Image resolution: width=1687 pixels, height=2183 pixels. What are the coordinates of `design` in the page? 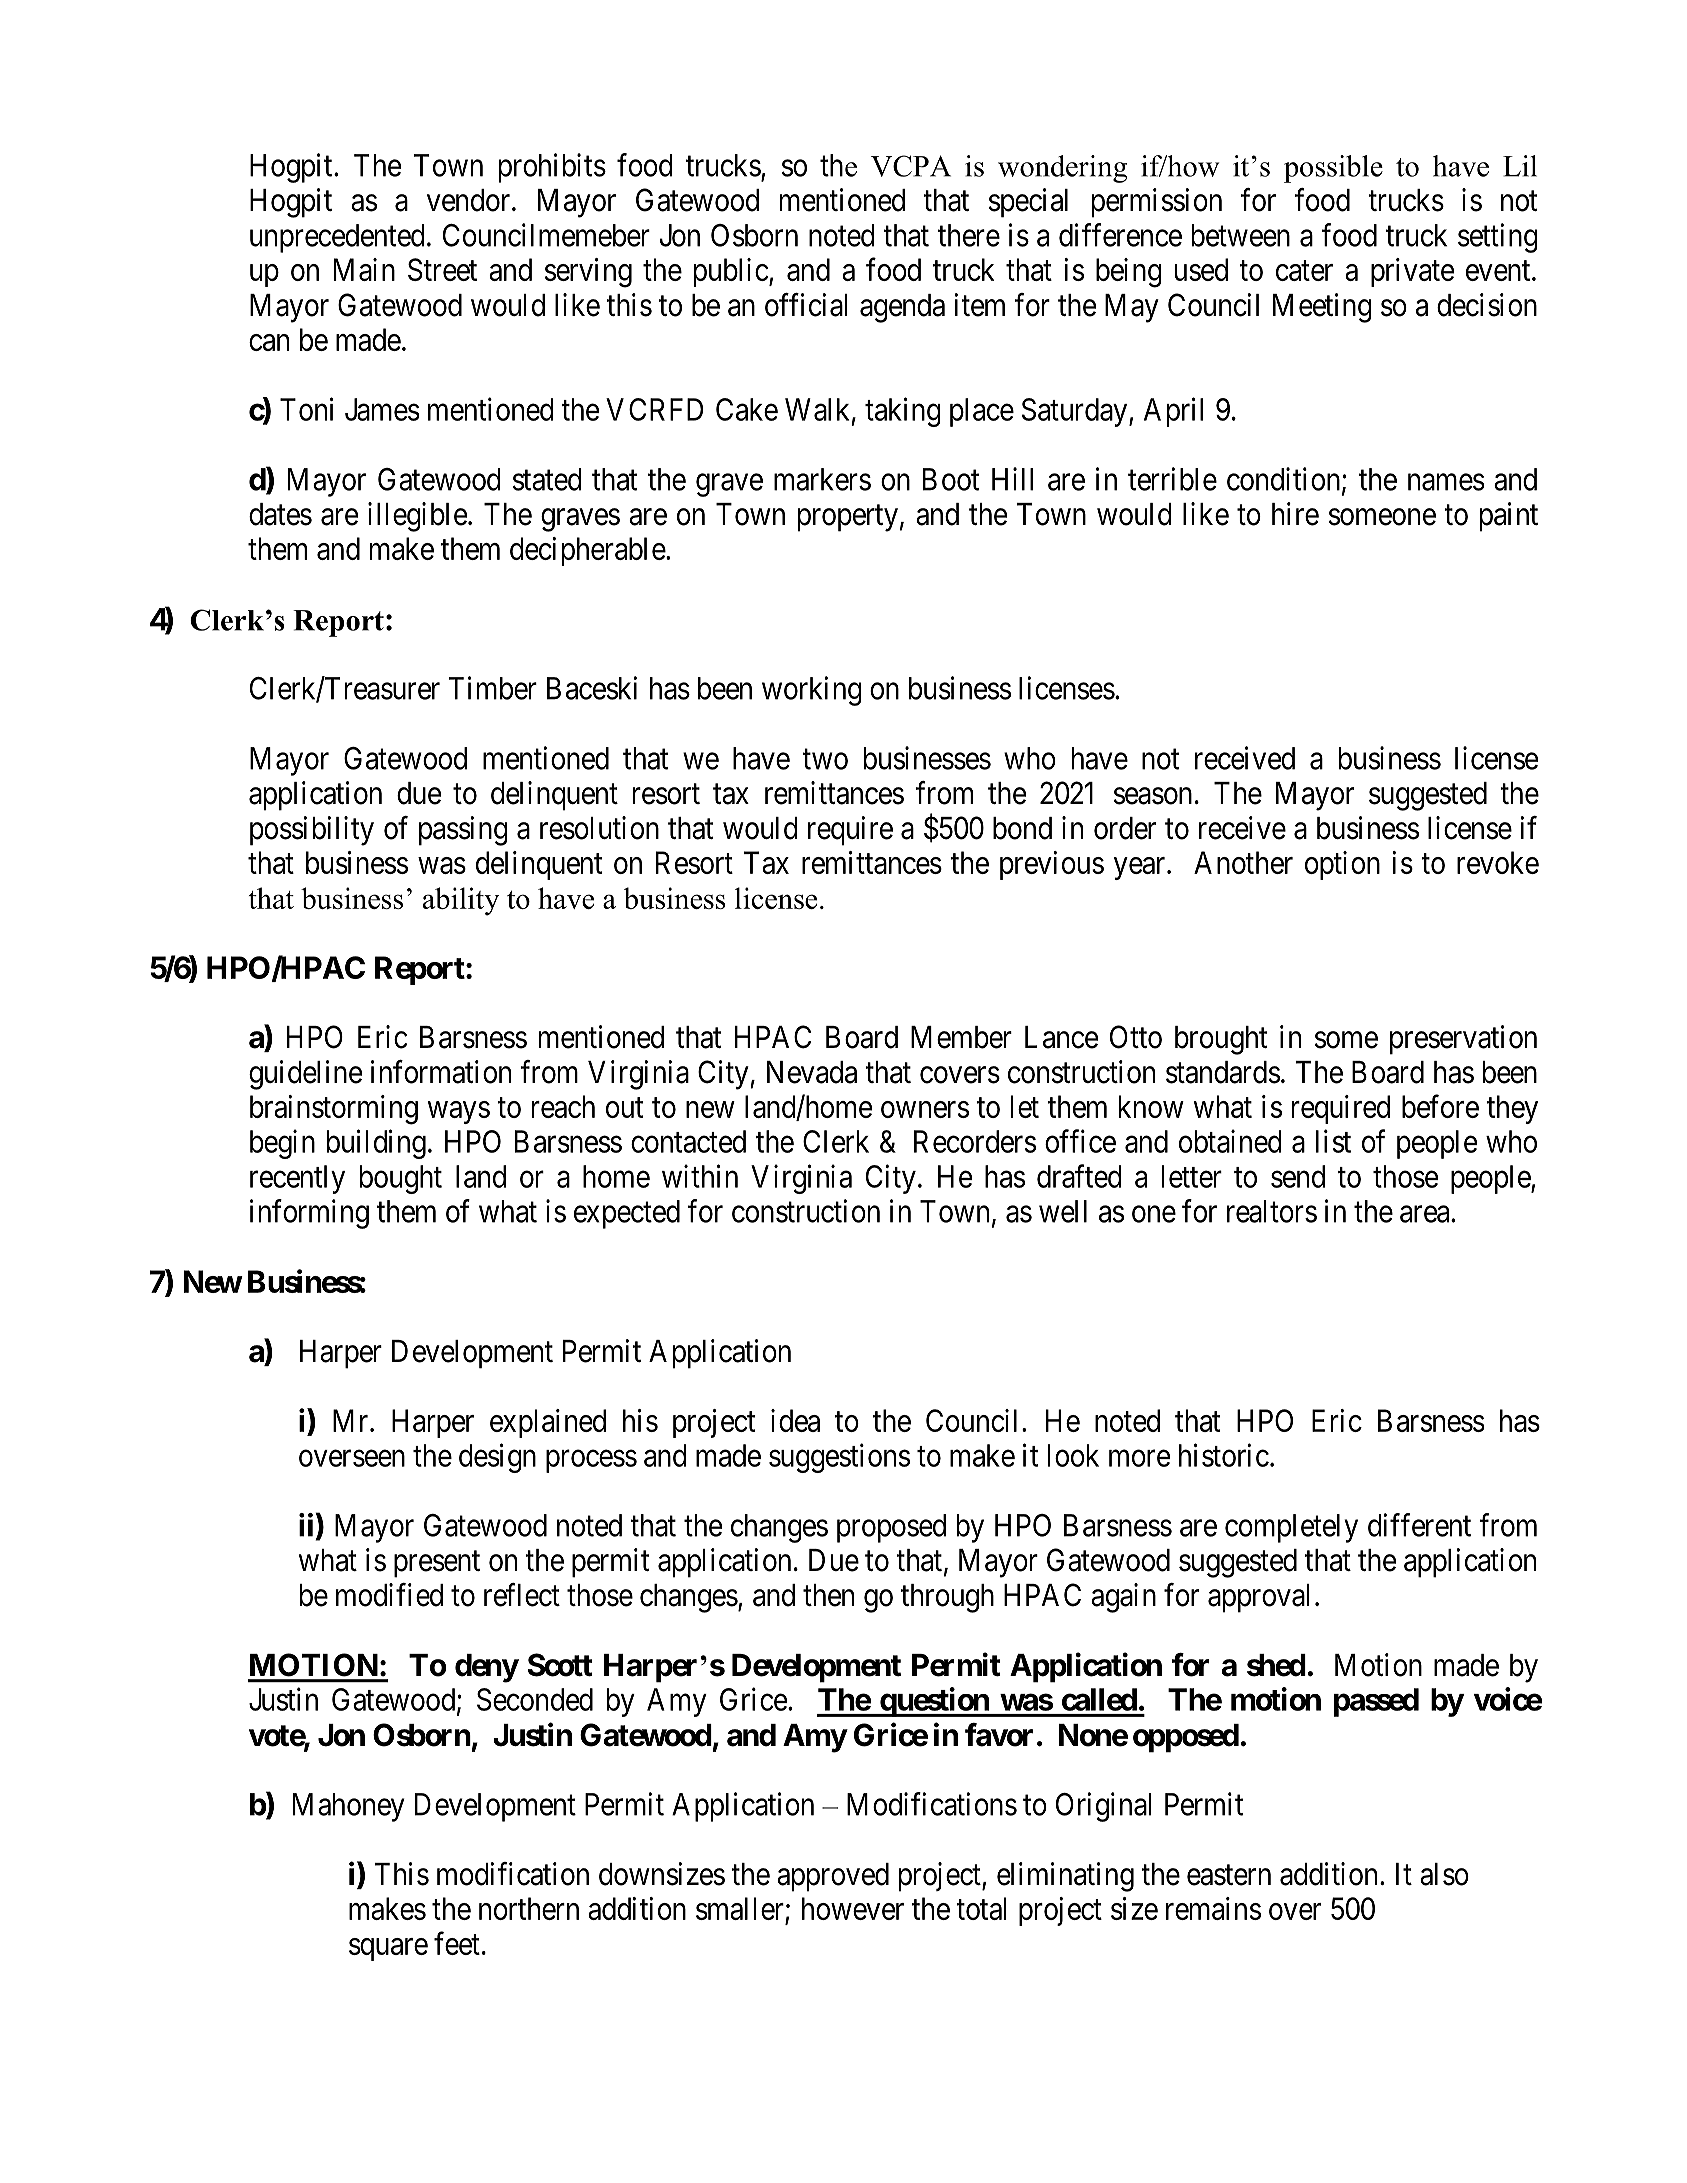 It's located at (497, 1458).
